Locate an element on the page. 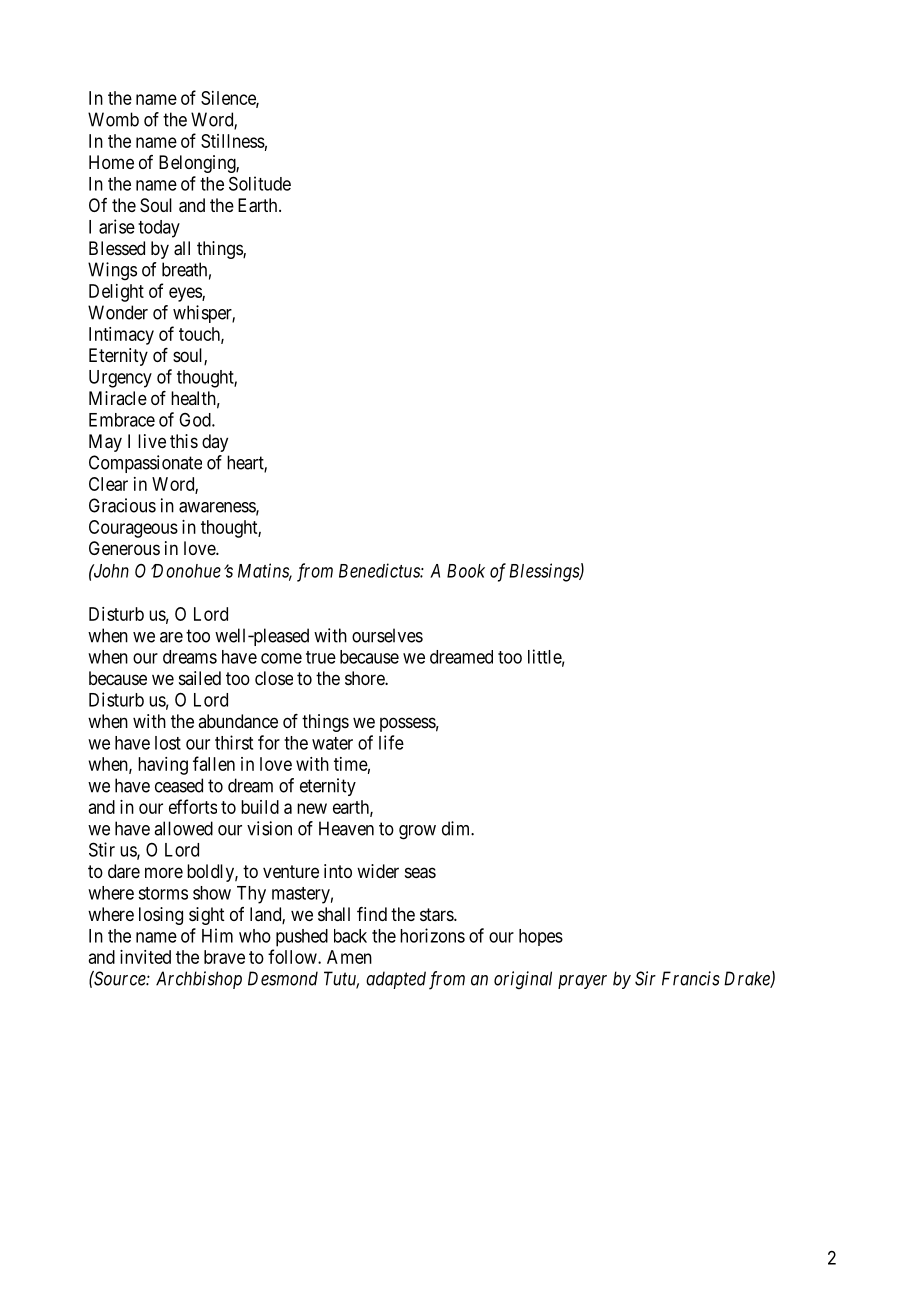 The image size is (924, 1308). eyes is located at coordinates (186, 294).
